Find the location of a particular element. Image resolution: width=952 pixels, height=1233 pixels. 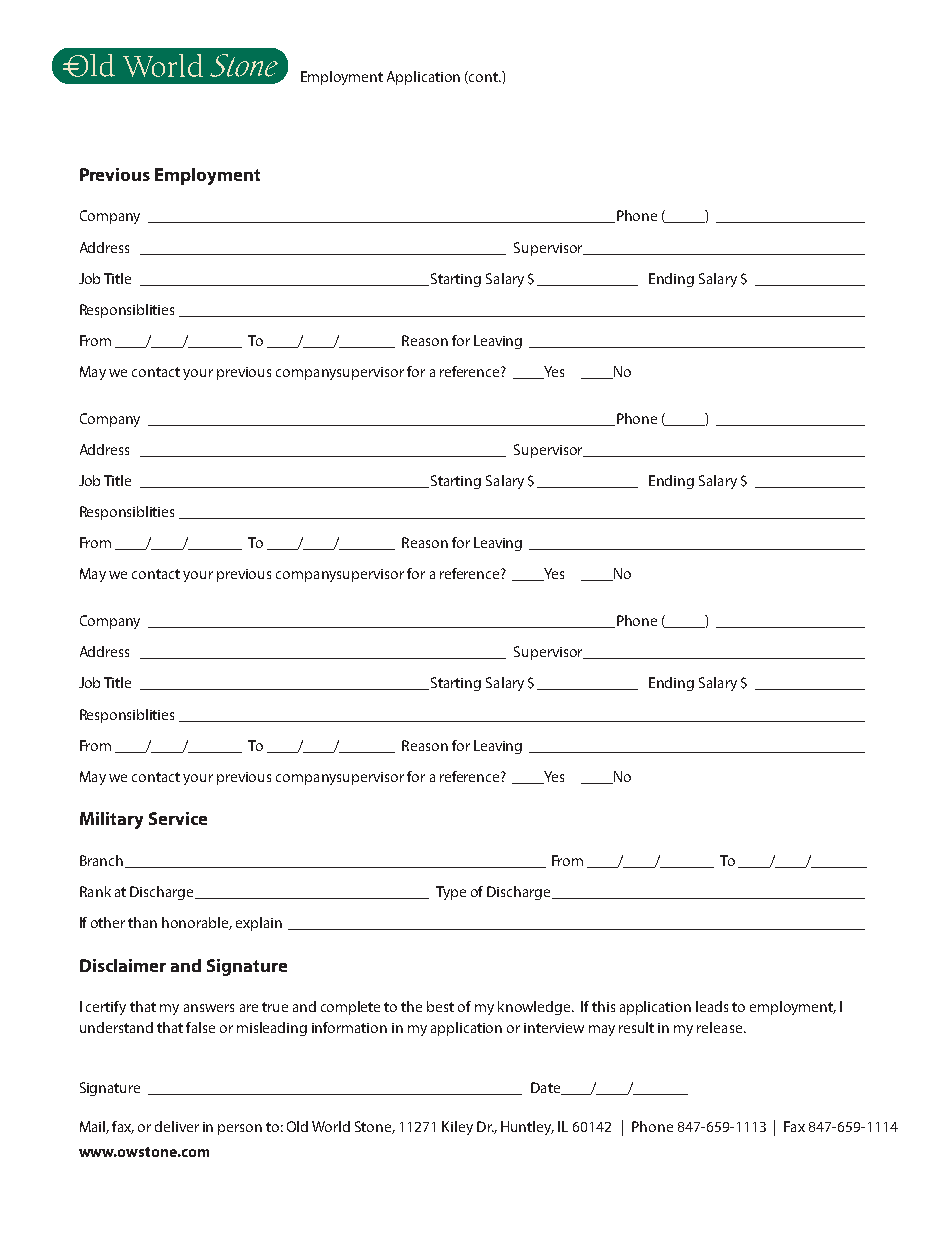

Rank is located at coordinates (95, 891).
